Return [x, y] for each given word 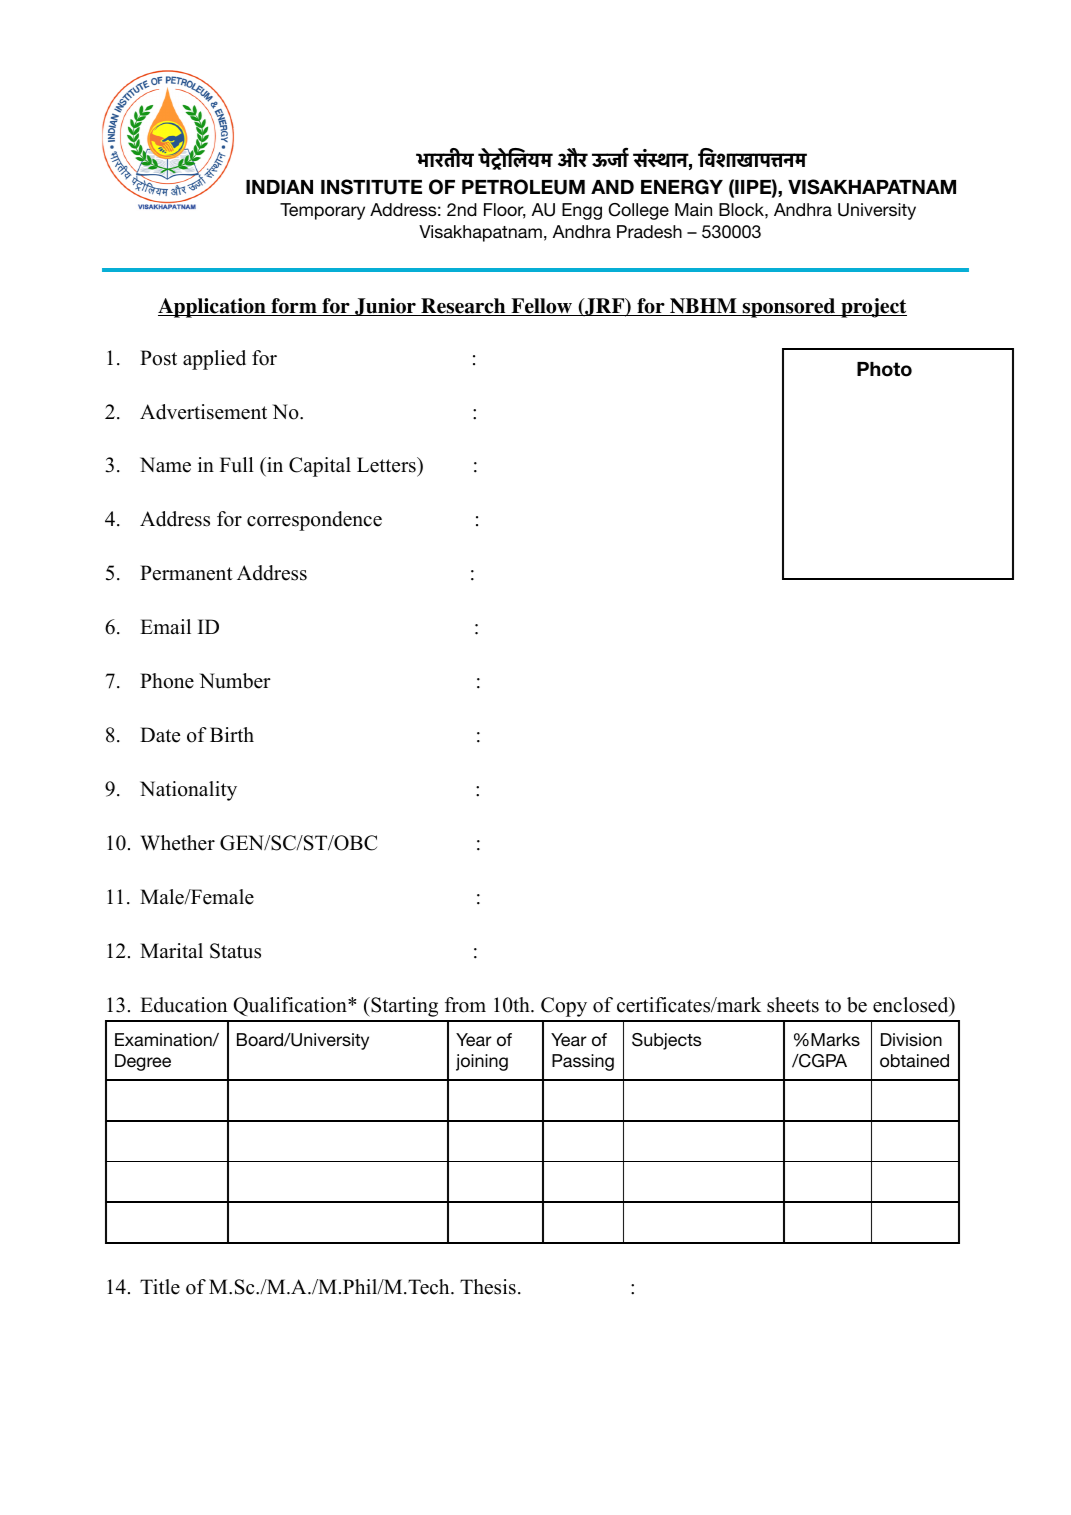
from [465, 1005]
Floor [505, 211]
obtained [914, 1060]
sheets [793, 1005]
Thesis [488, 1287]
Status [235, 951]
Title [160, 1287]
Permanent [186, 573]
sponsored [789, 308]
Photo [884, 369]
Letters [387, 465]
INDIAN [279, 187]
